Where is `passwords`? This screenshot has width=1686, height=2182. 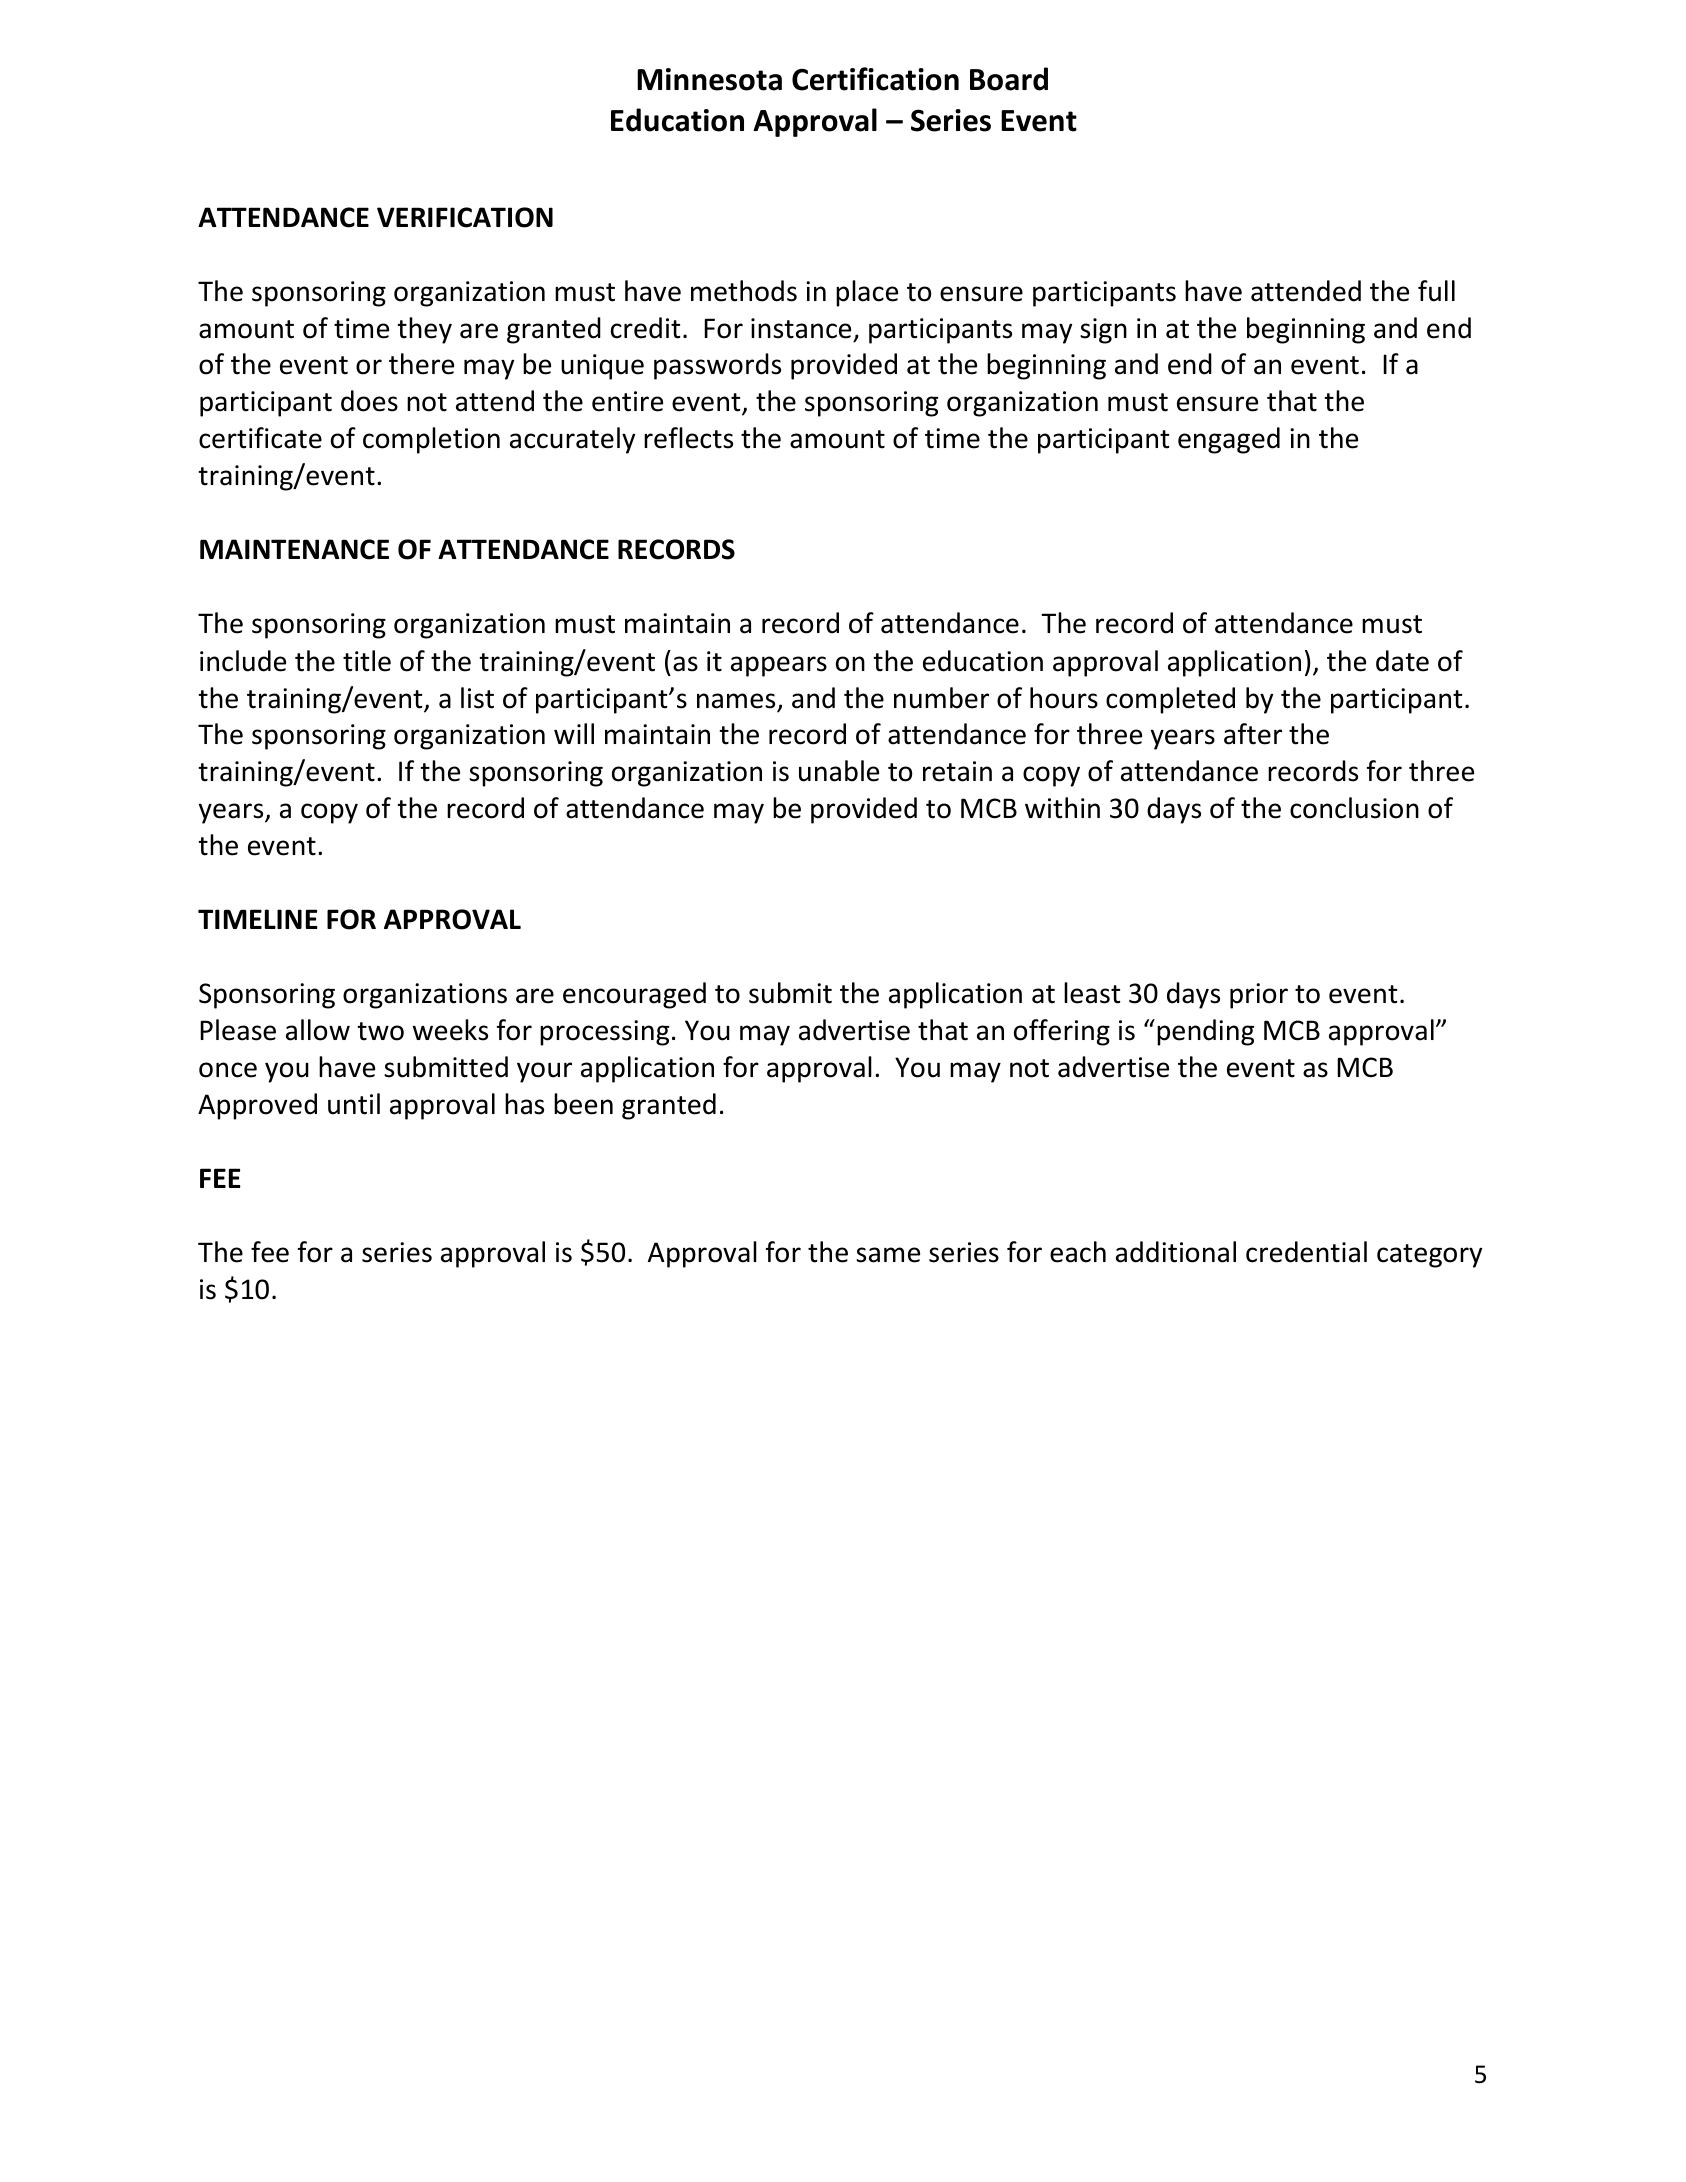 passwords is located at coordinates (717, 366).
